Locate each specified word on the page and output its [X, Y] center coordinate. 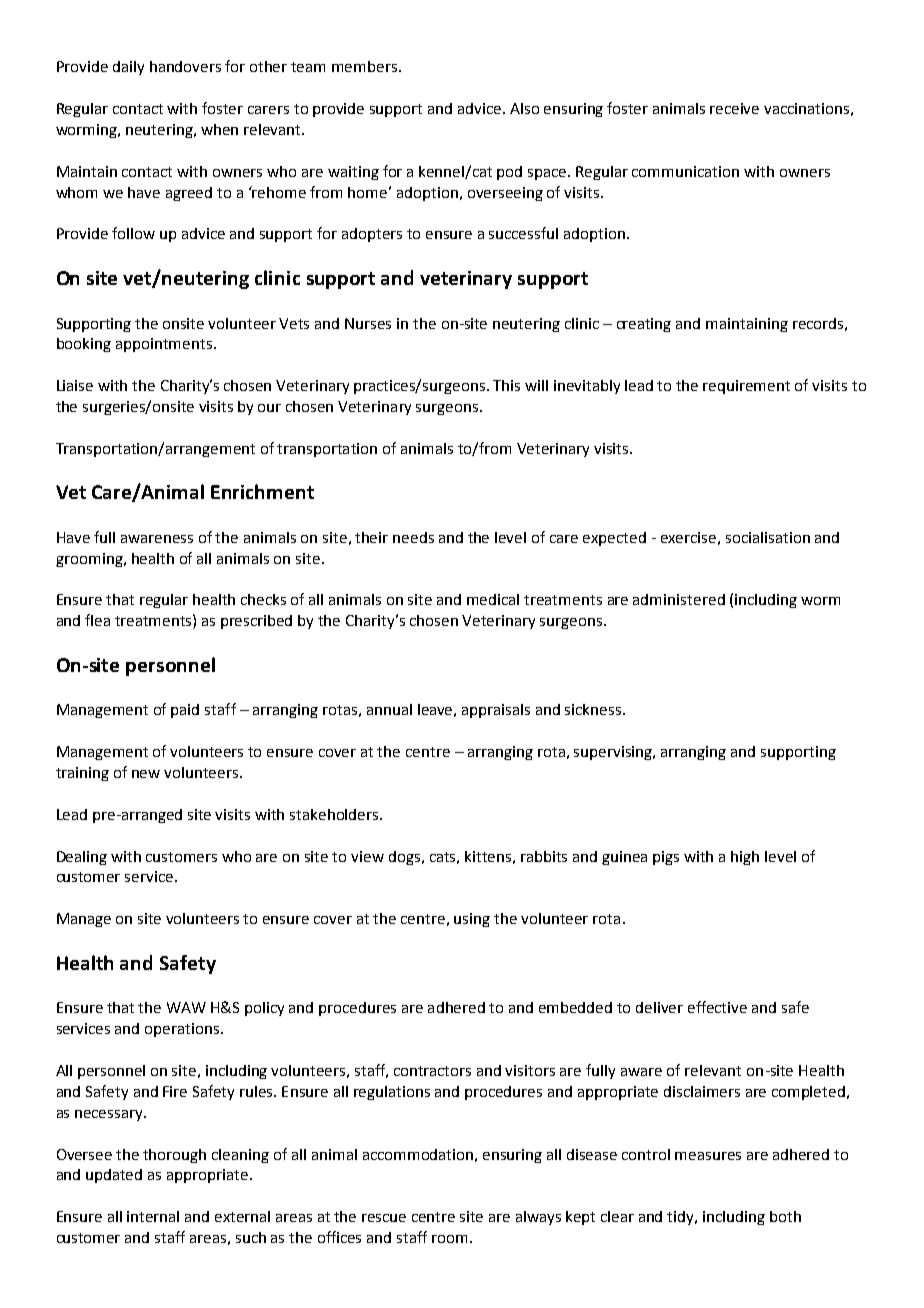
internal [153, 1216]
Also [524, 108]
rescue [384, 1218]
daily [128, 68]
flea [97, 620]
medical [493, 599]
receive [734, 108]
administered [679, 599]
